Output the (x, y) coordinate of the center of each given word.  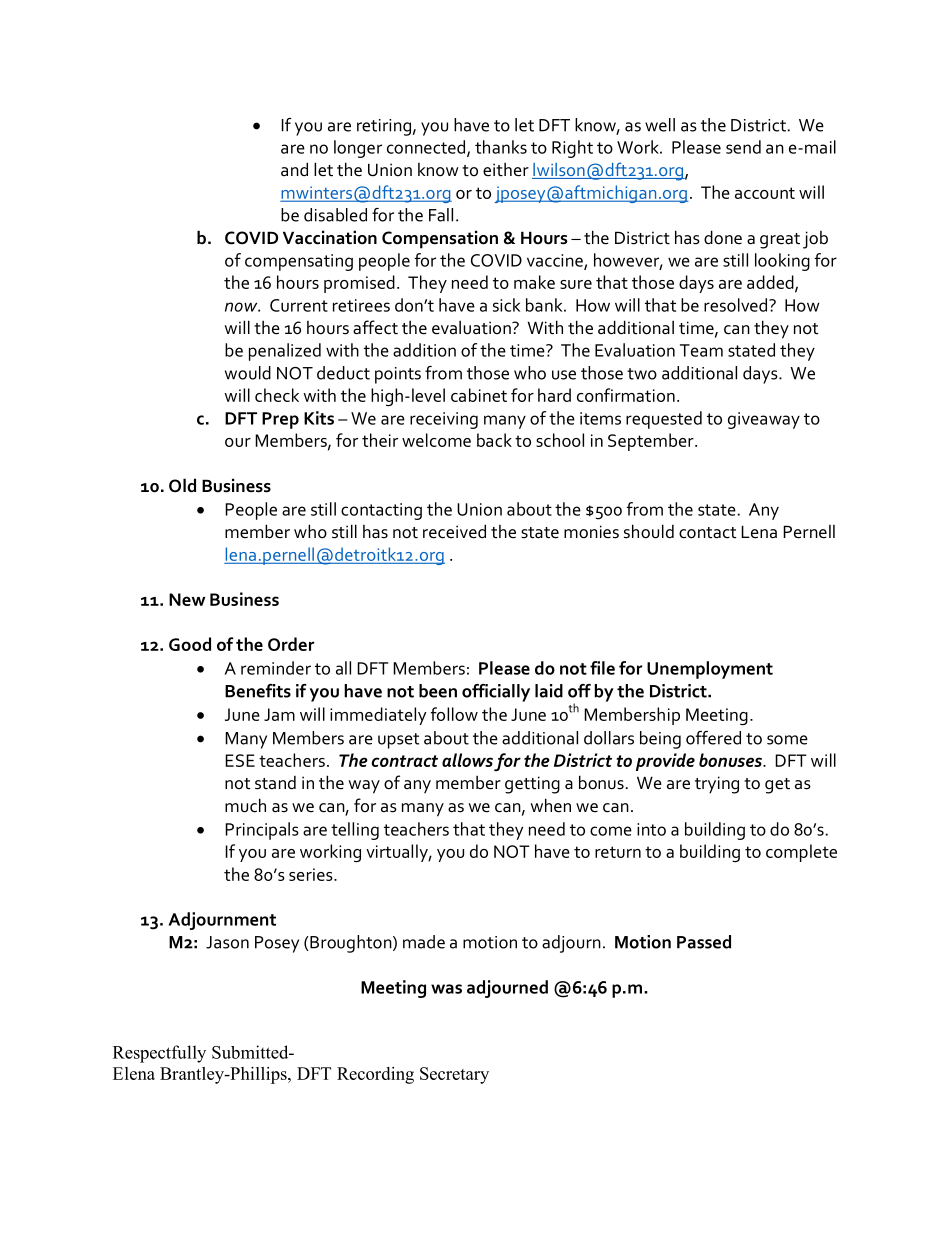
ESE (240, 760)
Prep (280, 420)
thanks (501, 147)
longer (358, 149)
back (494, 440)
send (743, 147)
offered (713, 738)
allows (467, 760)
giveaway (764, 420)
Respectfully (159, 1054)
